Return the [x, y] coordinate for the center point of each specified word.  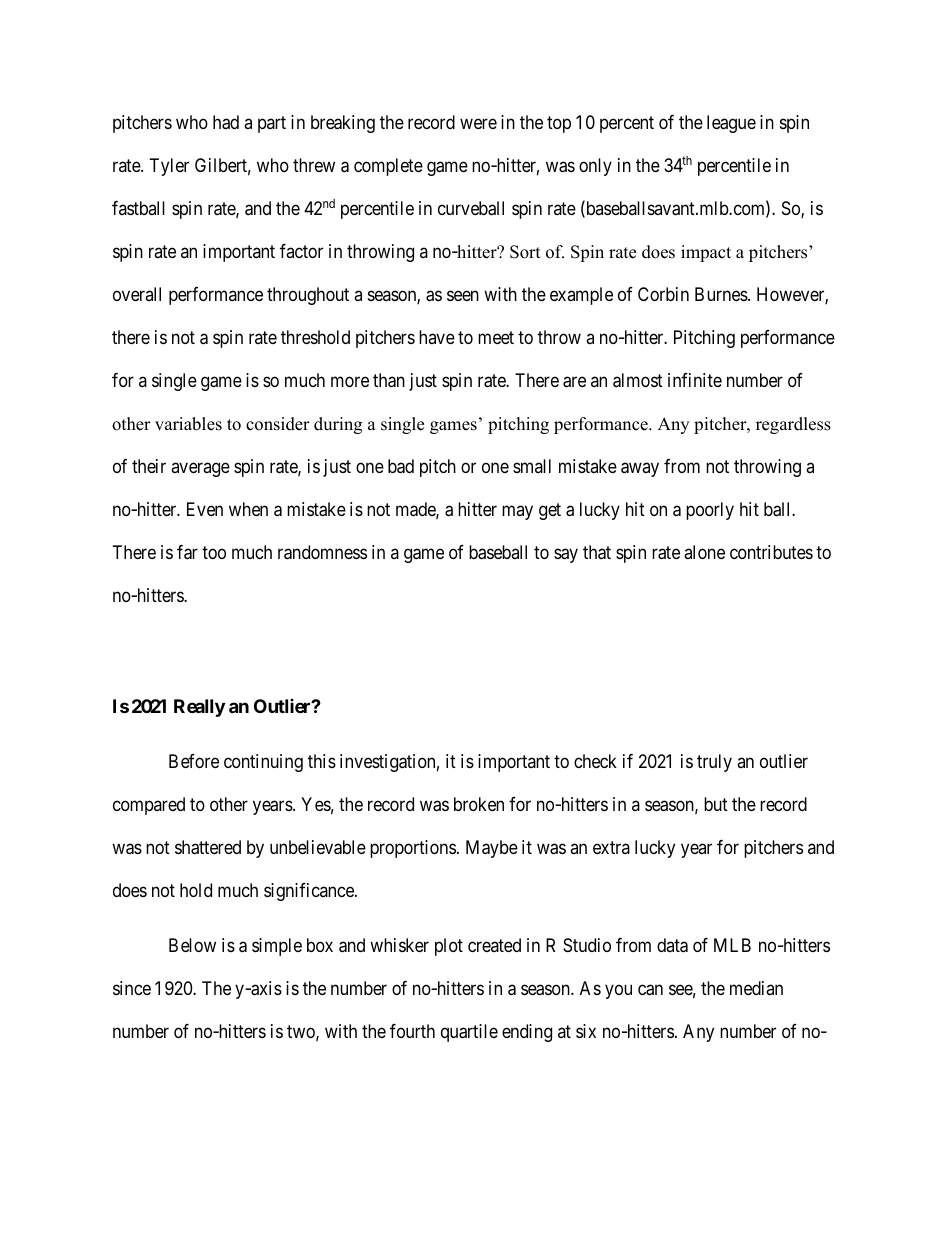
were [478, 123]
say [566, 555]
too [214, 552]
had [226, 122]
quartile [469, 1033]
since [132, 988]
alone [704, 552]
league [731, 124]
